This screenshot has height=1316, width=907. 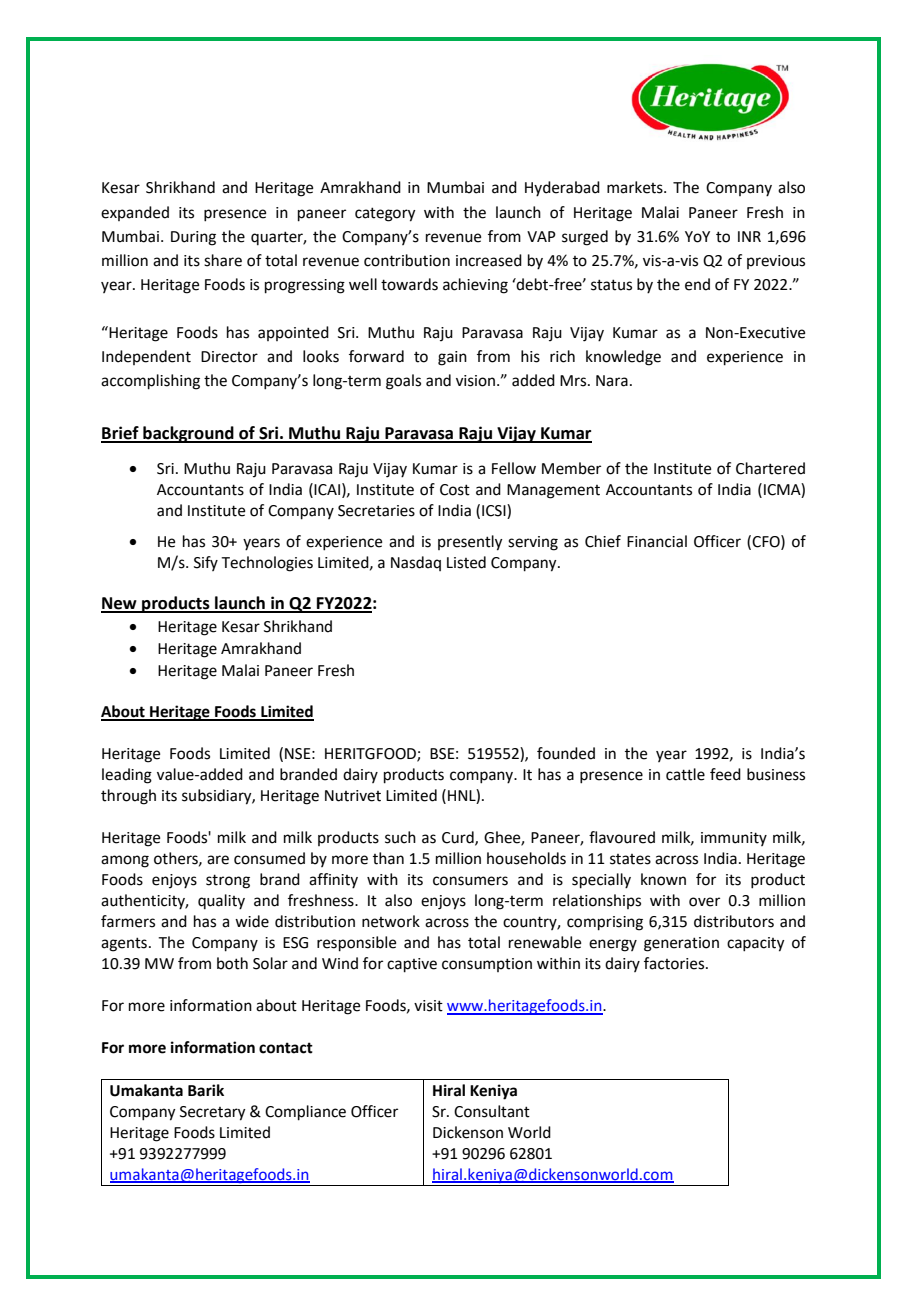 I want to click on Consultant, so click(x=492, y=1111).
